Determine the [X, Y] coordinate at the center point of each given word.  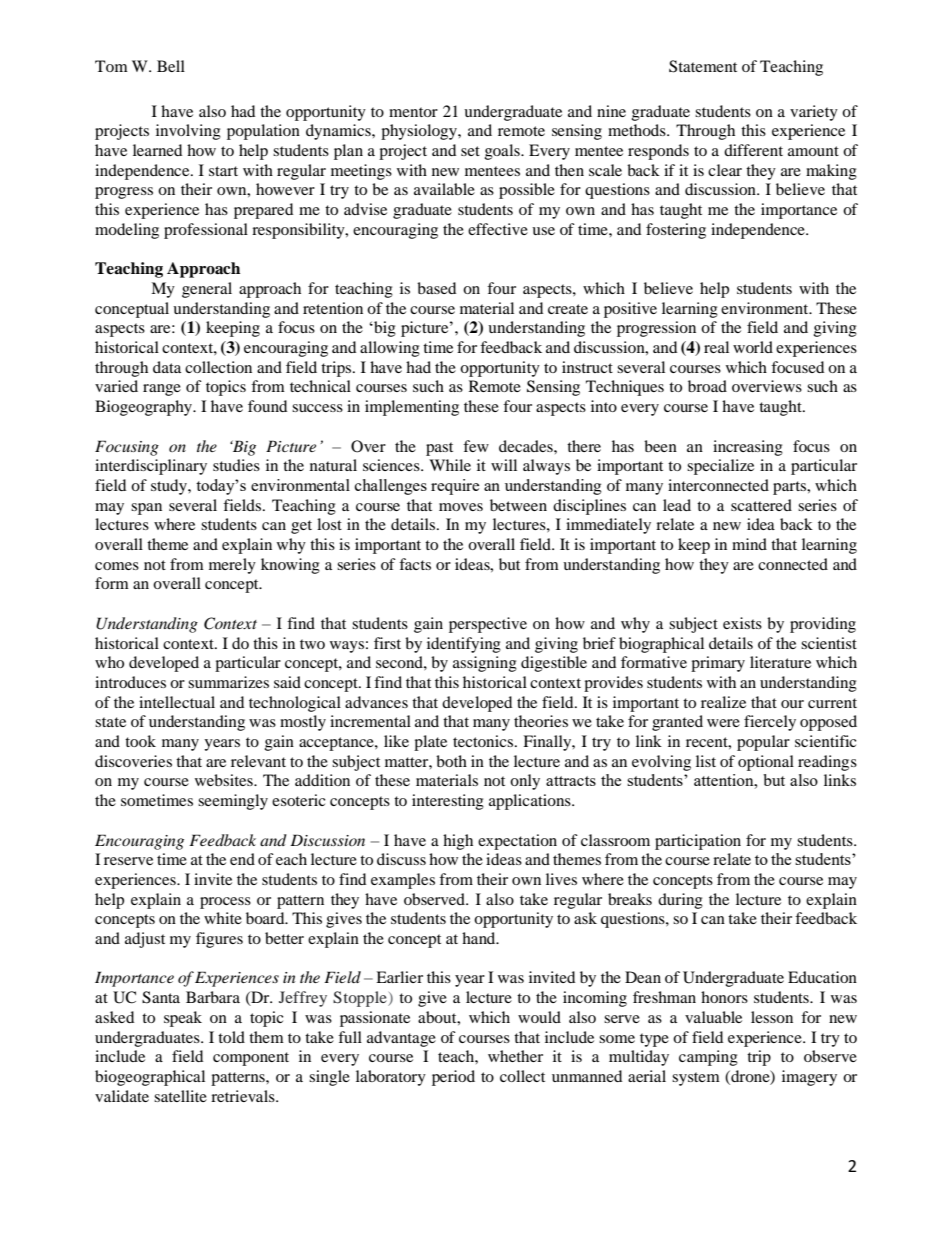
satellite [180, 1096]
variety [814, 113]
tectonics [484, 741]
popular [763, 743]
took [140, 741]
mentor [413, 112]
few [476, 446]
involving [188, 132]
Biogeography [145, 408]
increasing [748, 448]
